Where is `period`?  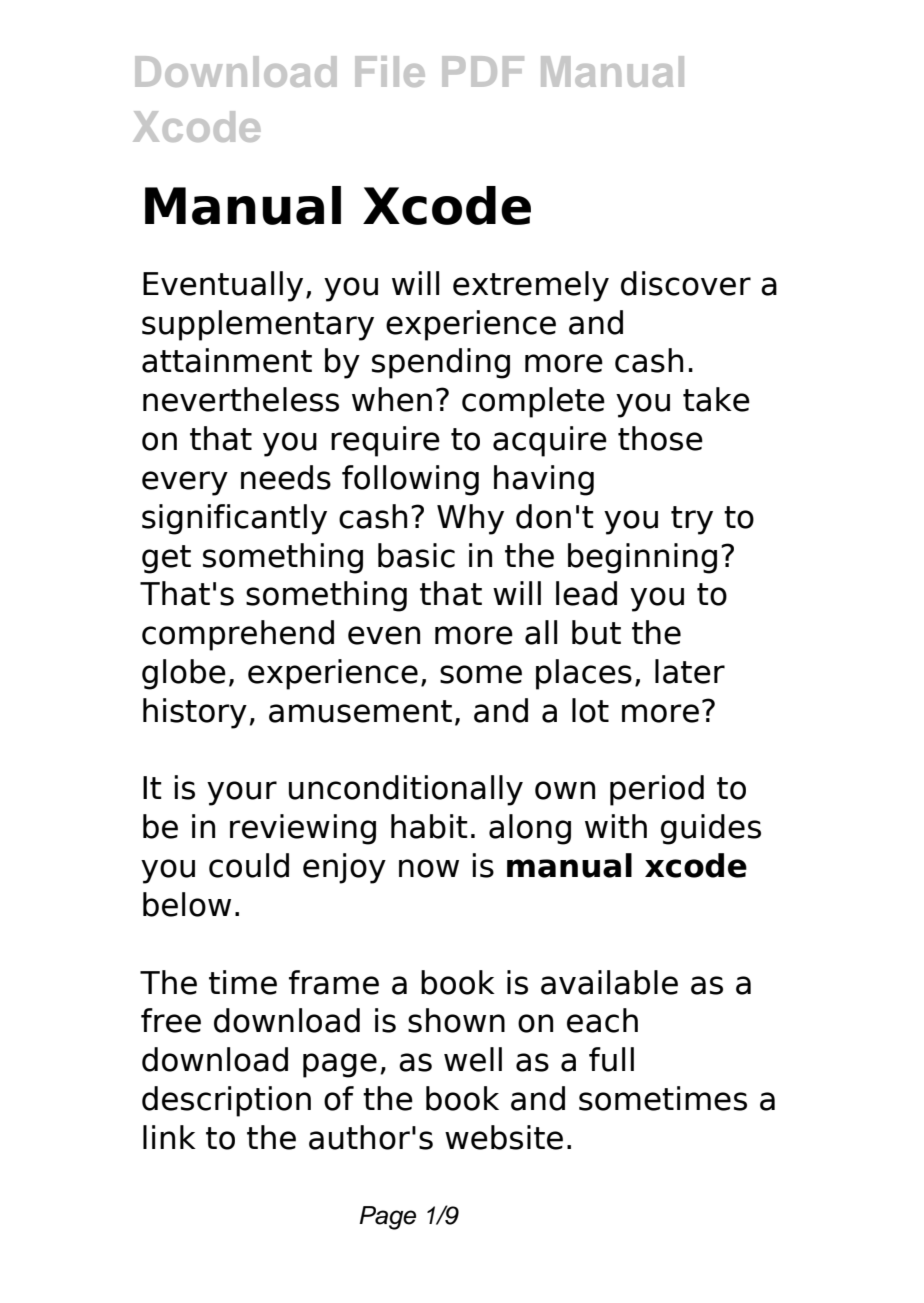
period is located at coordinates (657, 790).
